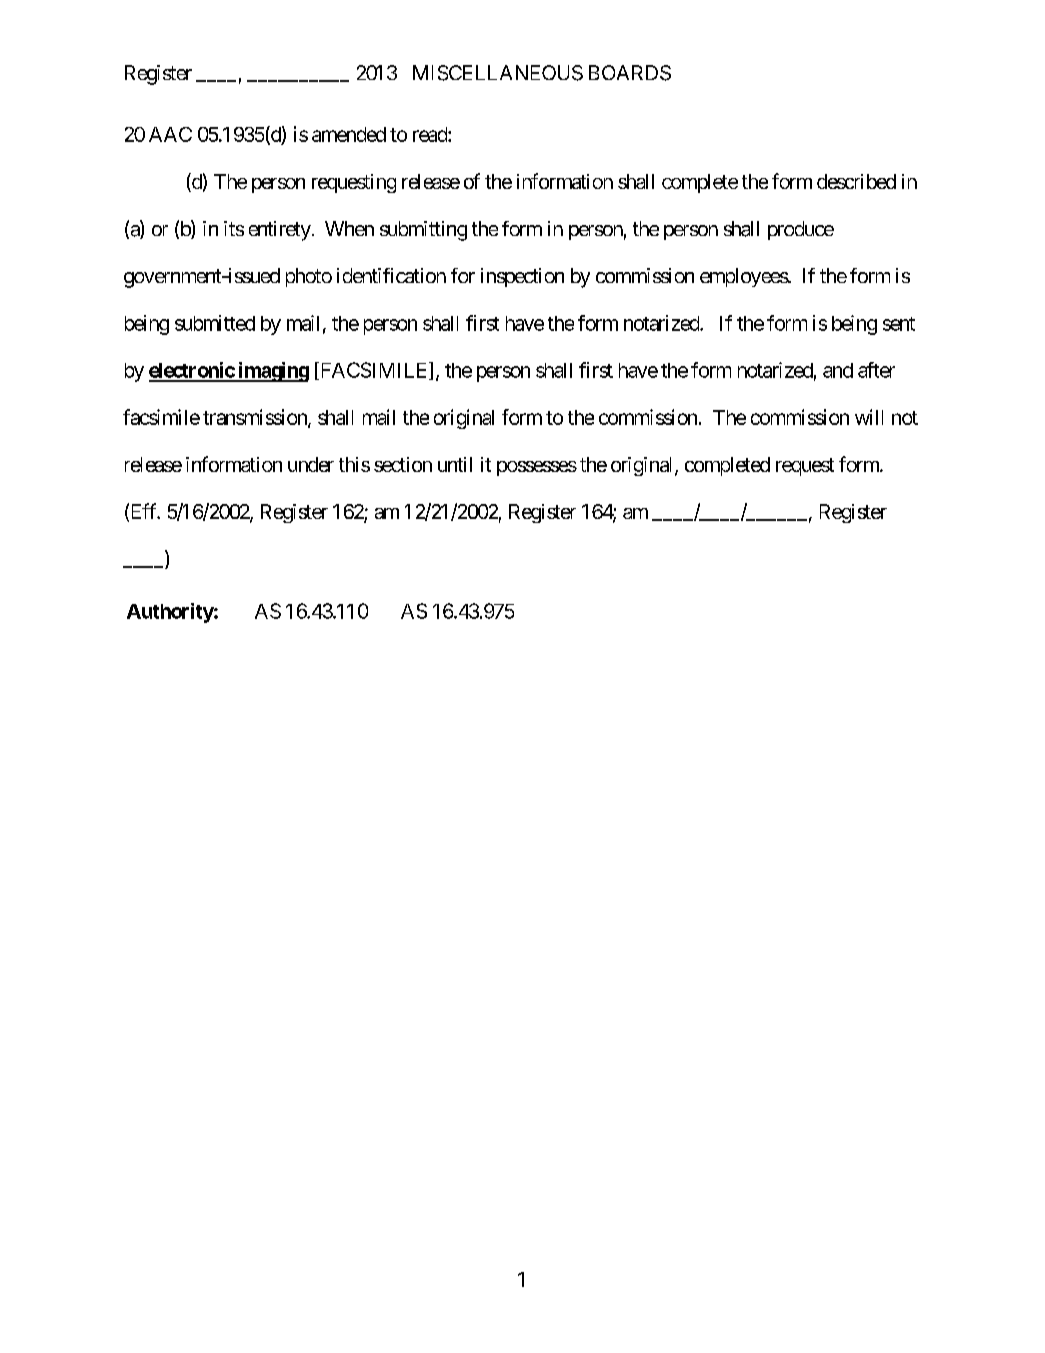 The image size is (1045, 1353). What do you see at coordinates (170, 134) in the image?
I see `AAC` at bounding box center [170, 134].
